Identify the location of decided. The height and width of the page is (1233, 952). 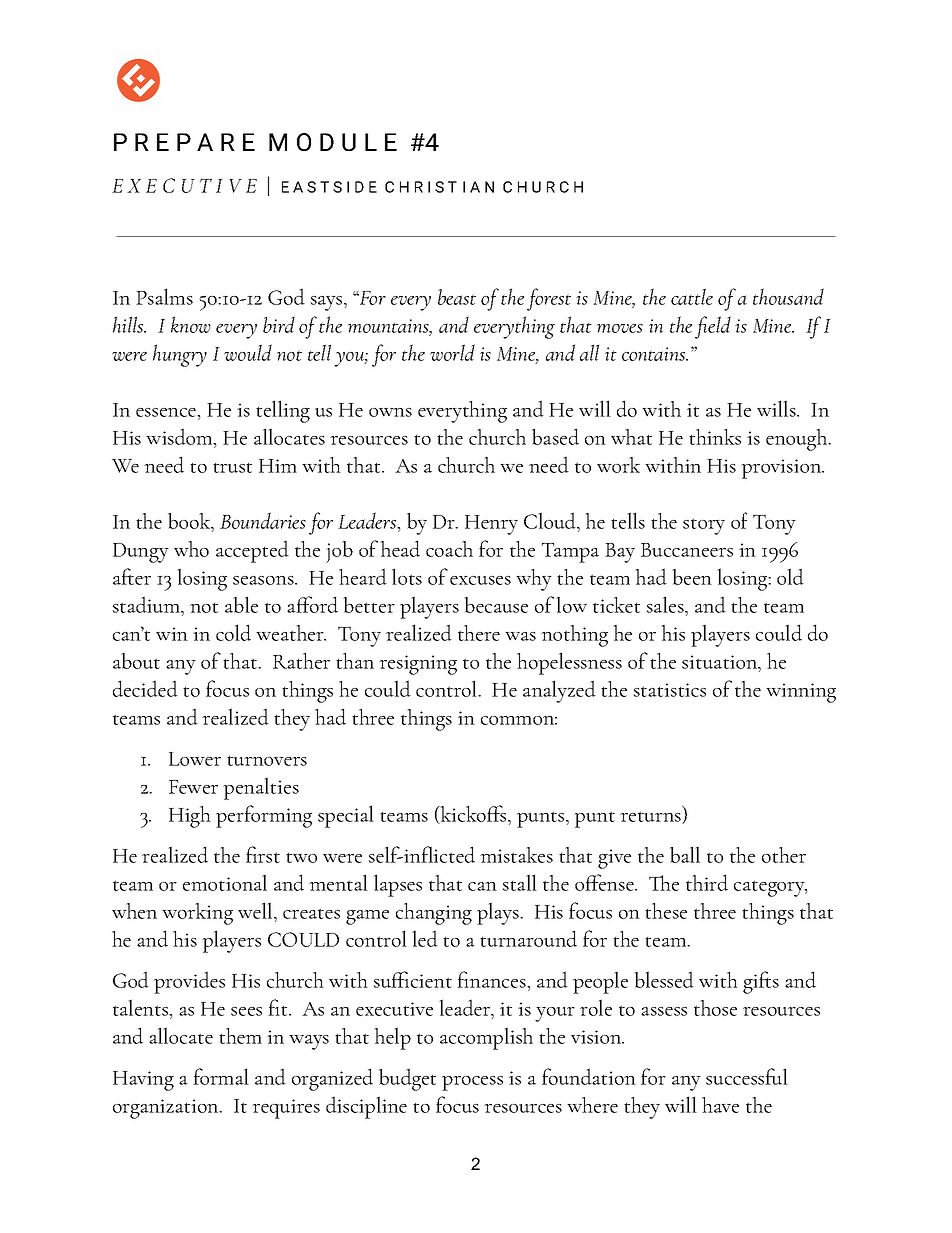
(145, 688).
